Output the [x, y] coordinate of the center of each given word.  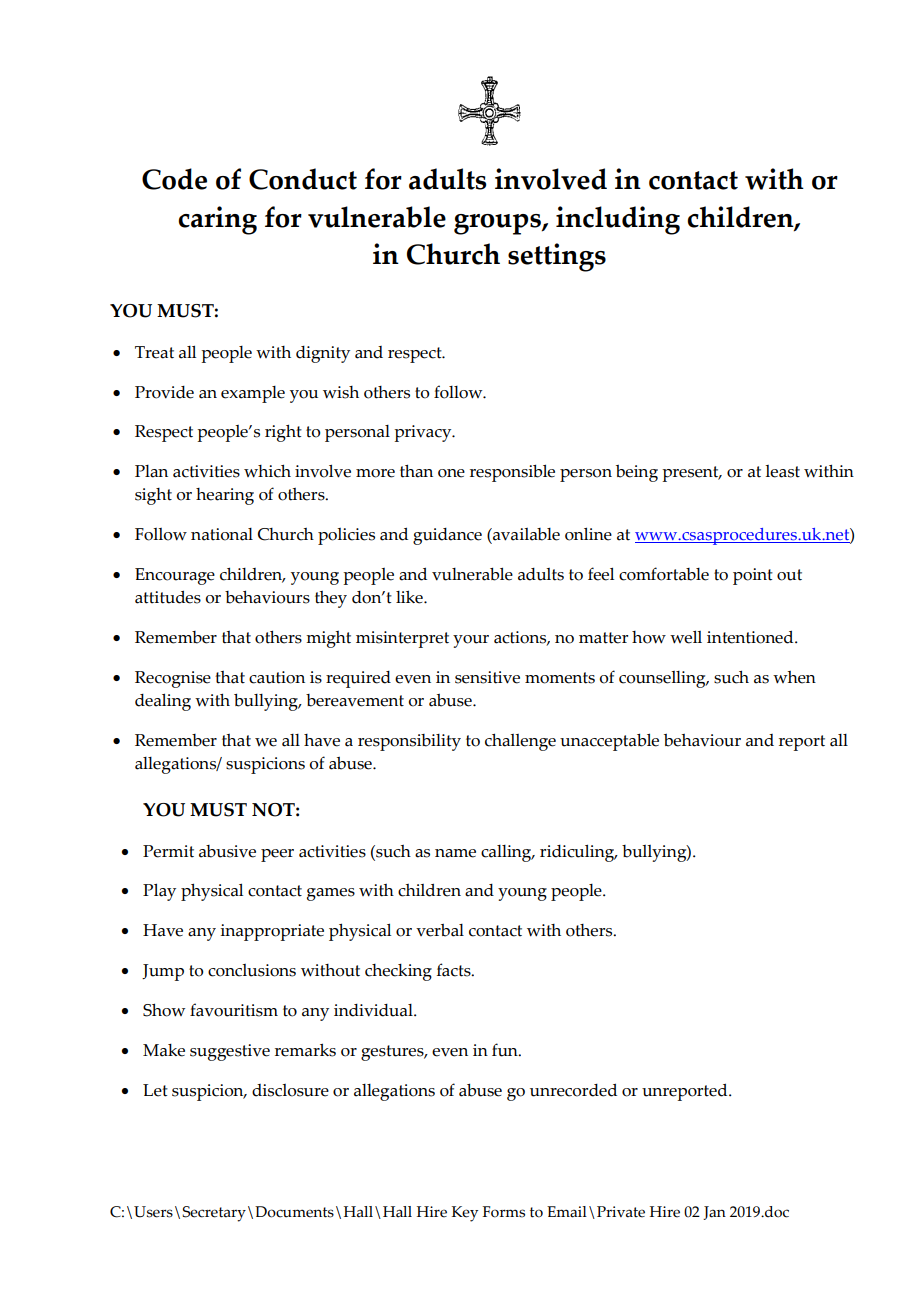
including [618, 220]
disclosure [290, 1090]
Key [465, 1214]
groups [498, 224]
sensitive [487, 677]
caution [277, 677]
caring [217, 220]
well [686, 637]
